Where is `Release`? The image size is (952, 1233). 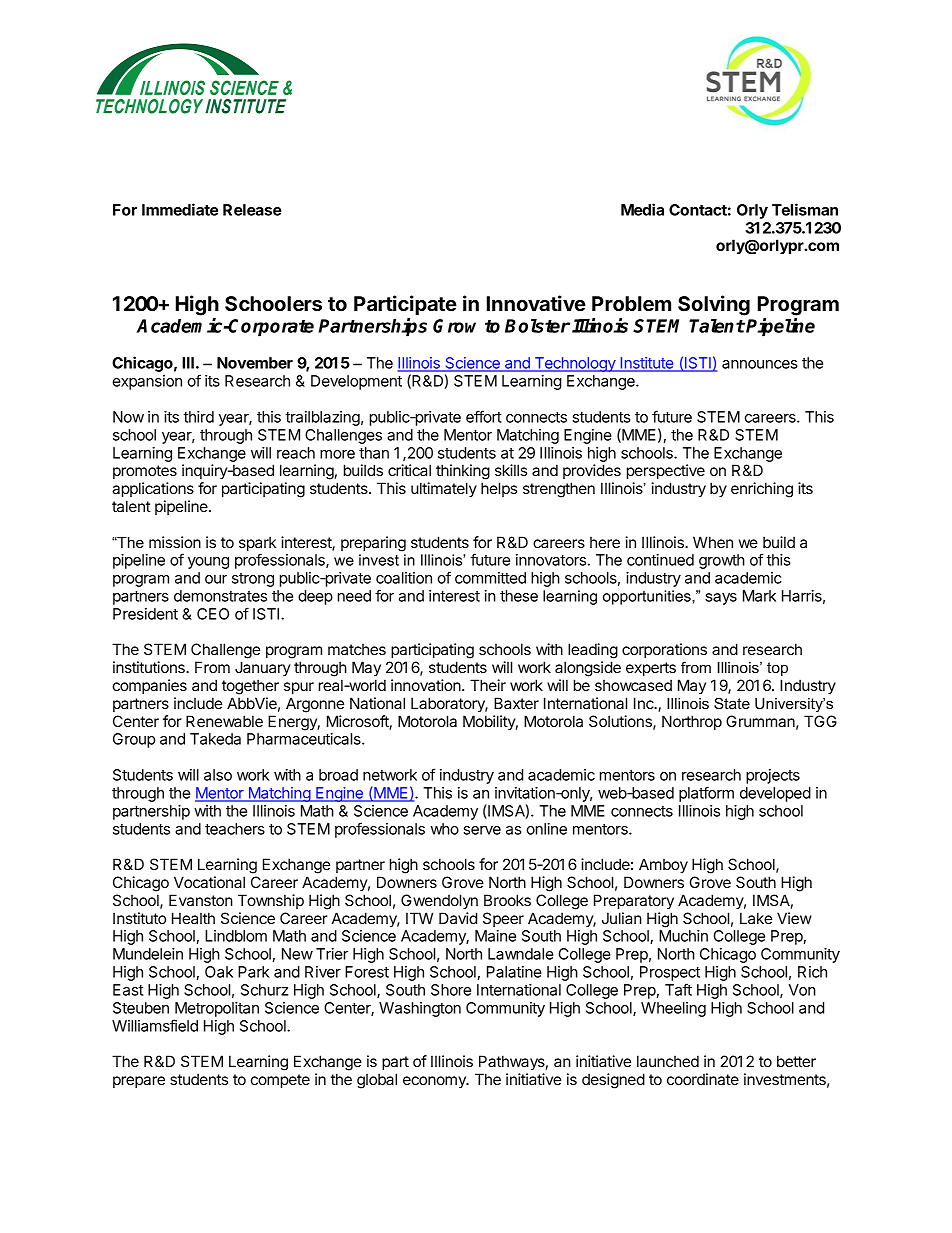 Release is located at coordinates (252, 210).
